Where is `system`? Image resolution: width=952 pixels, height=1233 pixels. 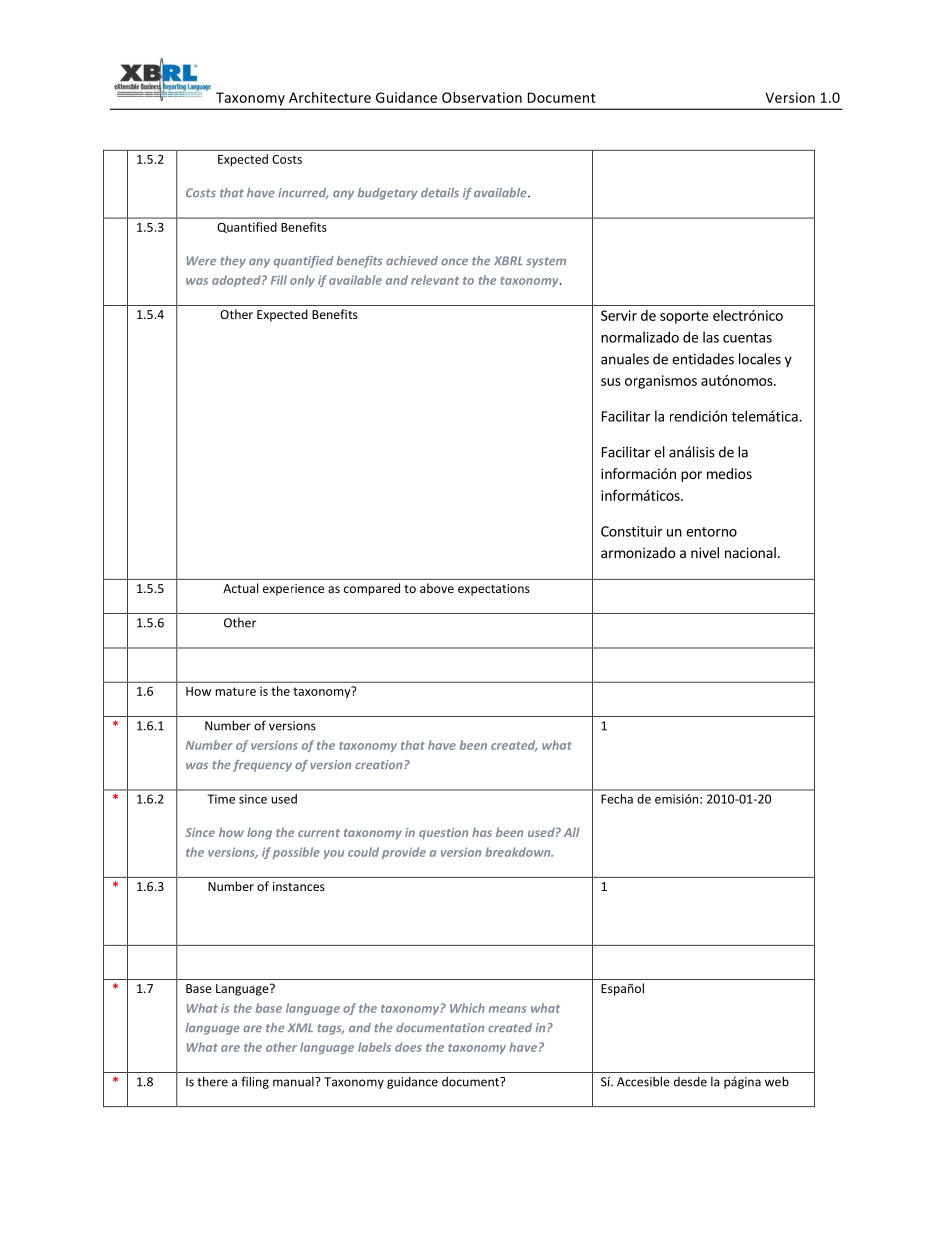
system is located at coordinates (546, 262).
